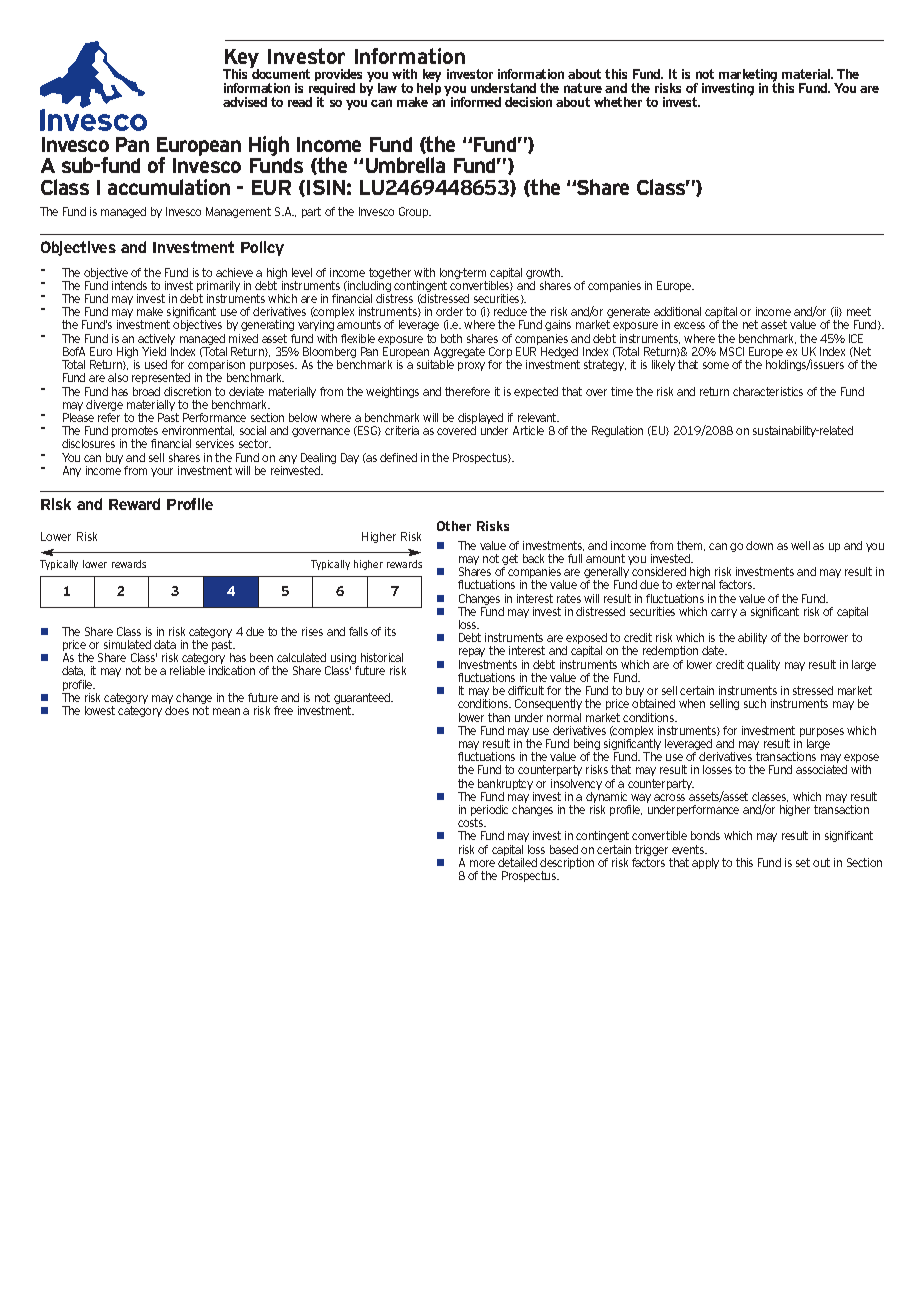  What do you see at coordinates (245, 102) in the document?
I see `advised` at bounding box center [245, 102].
